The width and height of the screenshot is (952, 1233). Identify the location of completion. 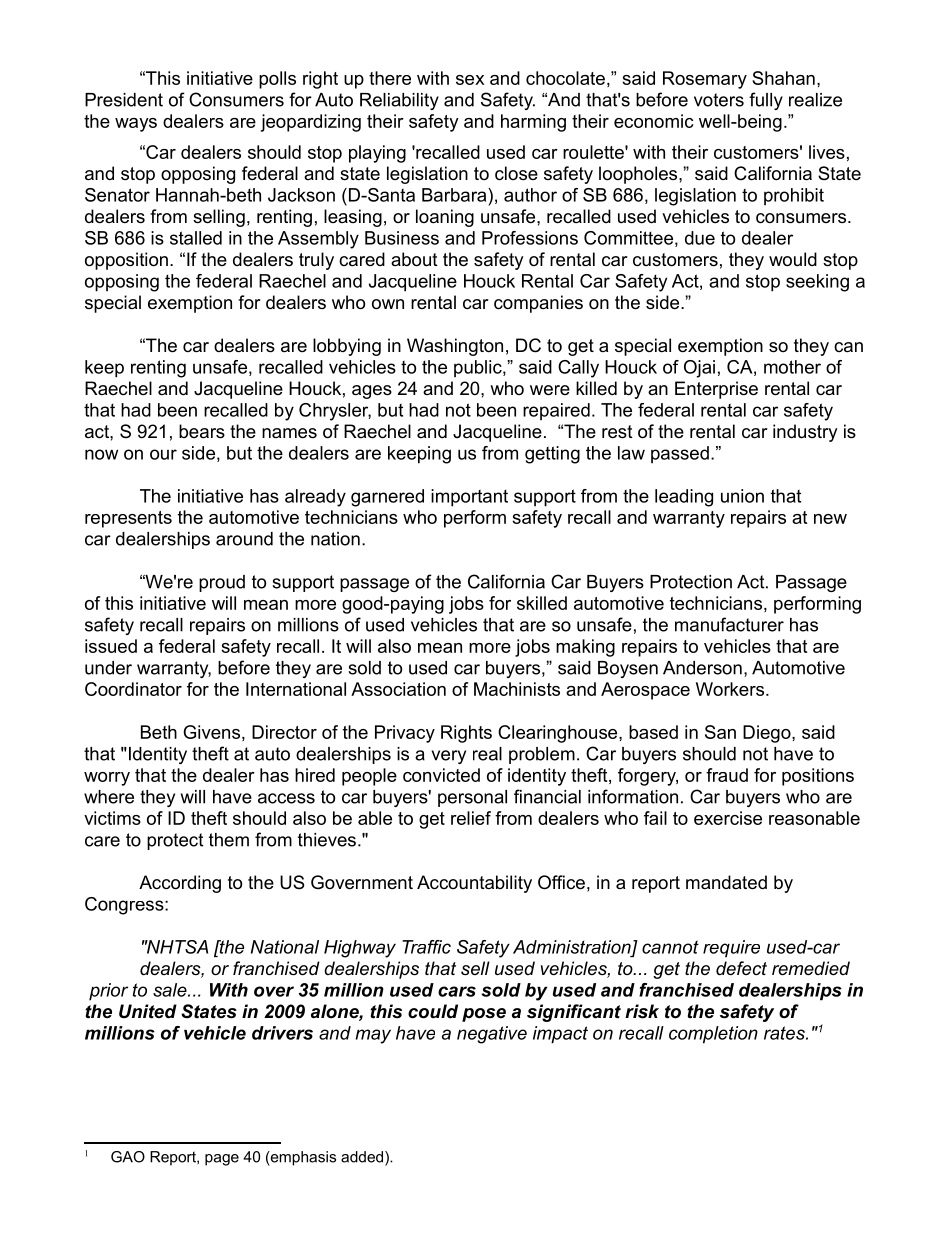
(713, 1035).
